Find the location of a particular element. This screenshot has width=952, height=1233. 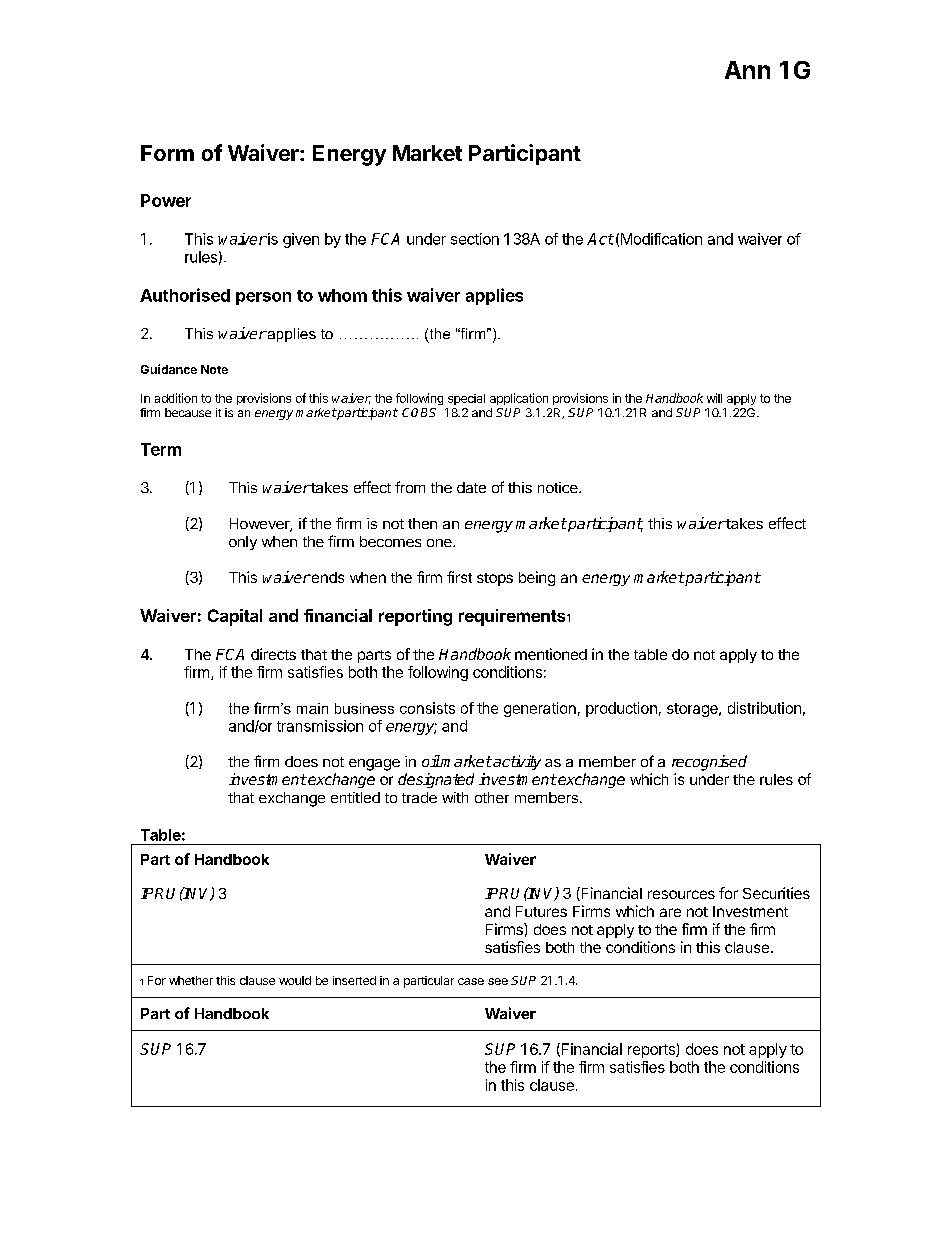

consists is located at coordinates (427, 708).
